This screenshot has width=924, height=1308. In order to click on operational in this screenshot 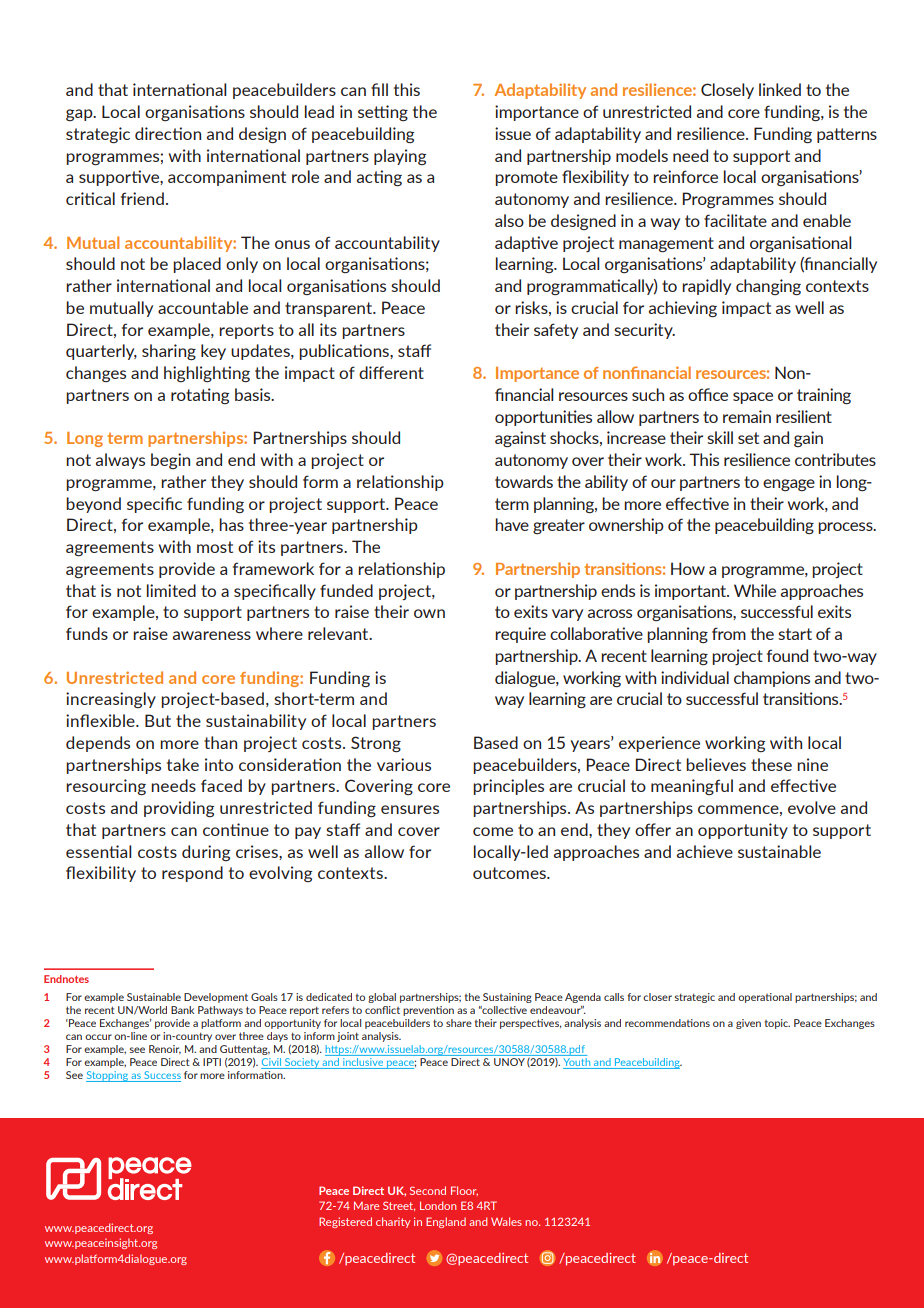, I will do `click(765, 998)`.
